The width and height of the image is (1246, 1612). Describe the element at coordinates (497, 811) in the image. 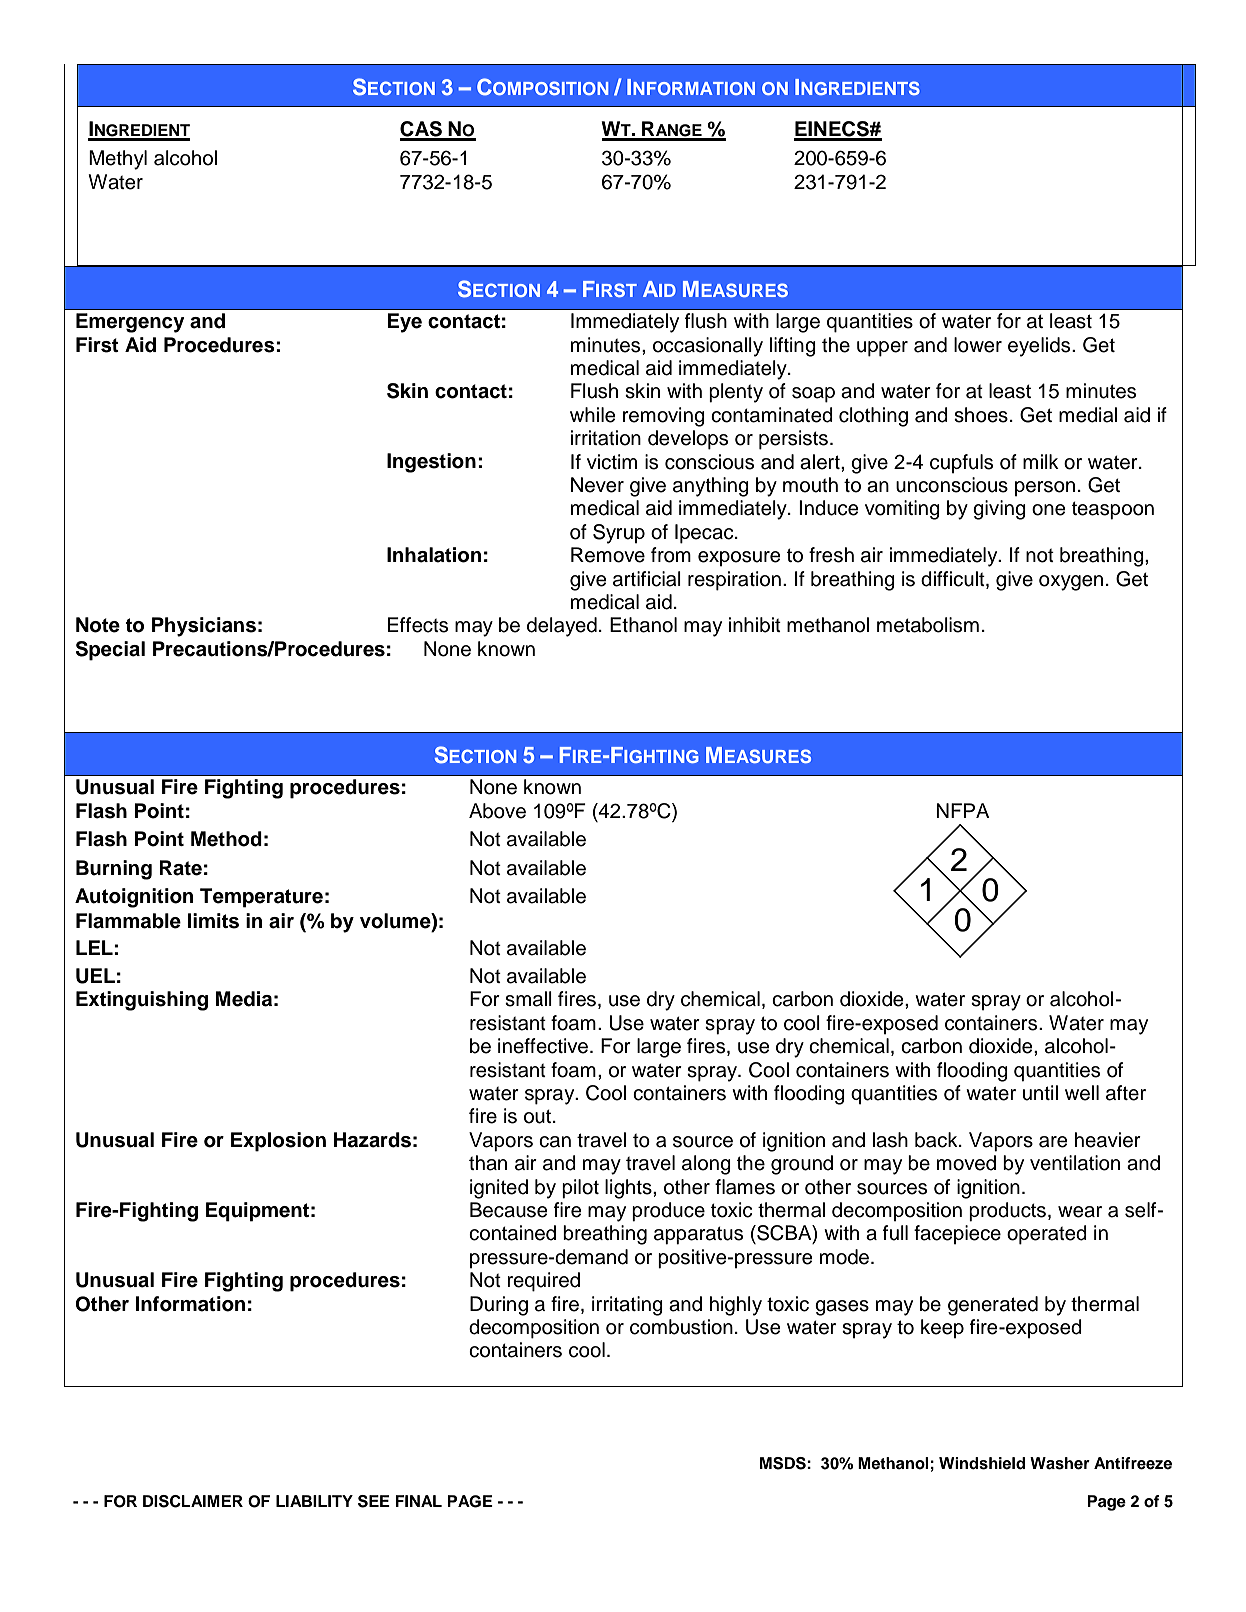

I see `Above` at that location.
